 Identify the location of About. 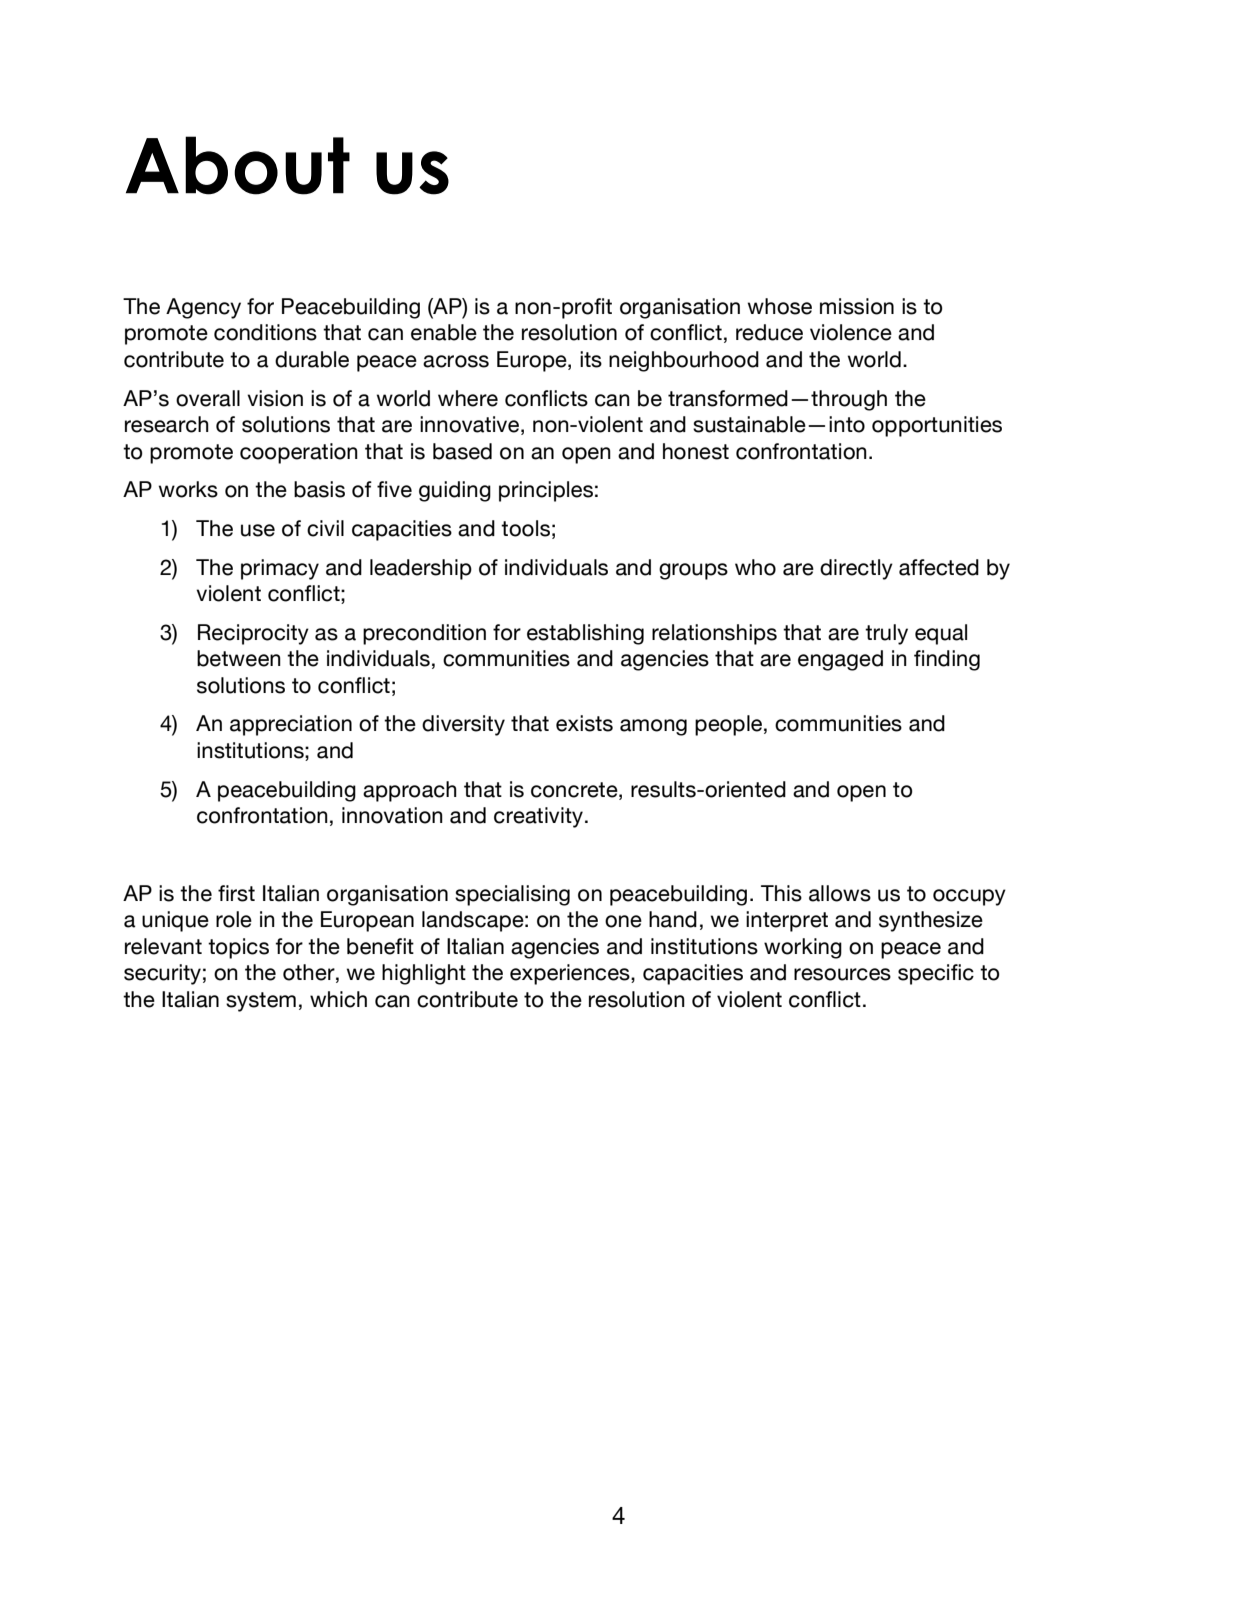
(238, 165).
